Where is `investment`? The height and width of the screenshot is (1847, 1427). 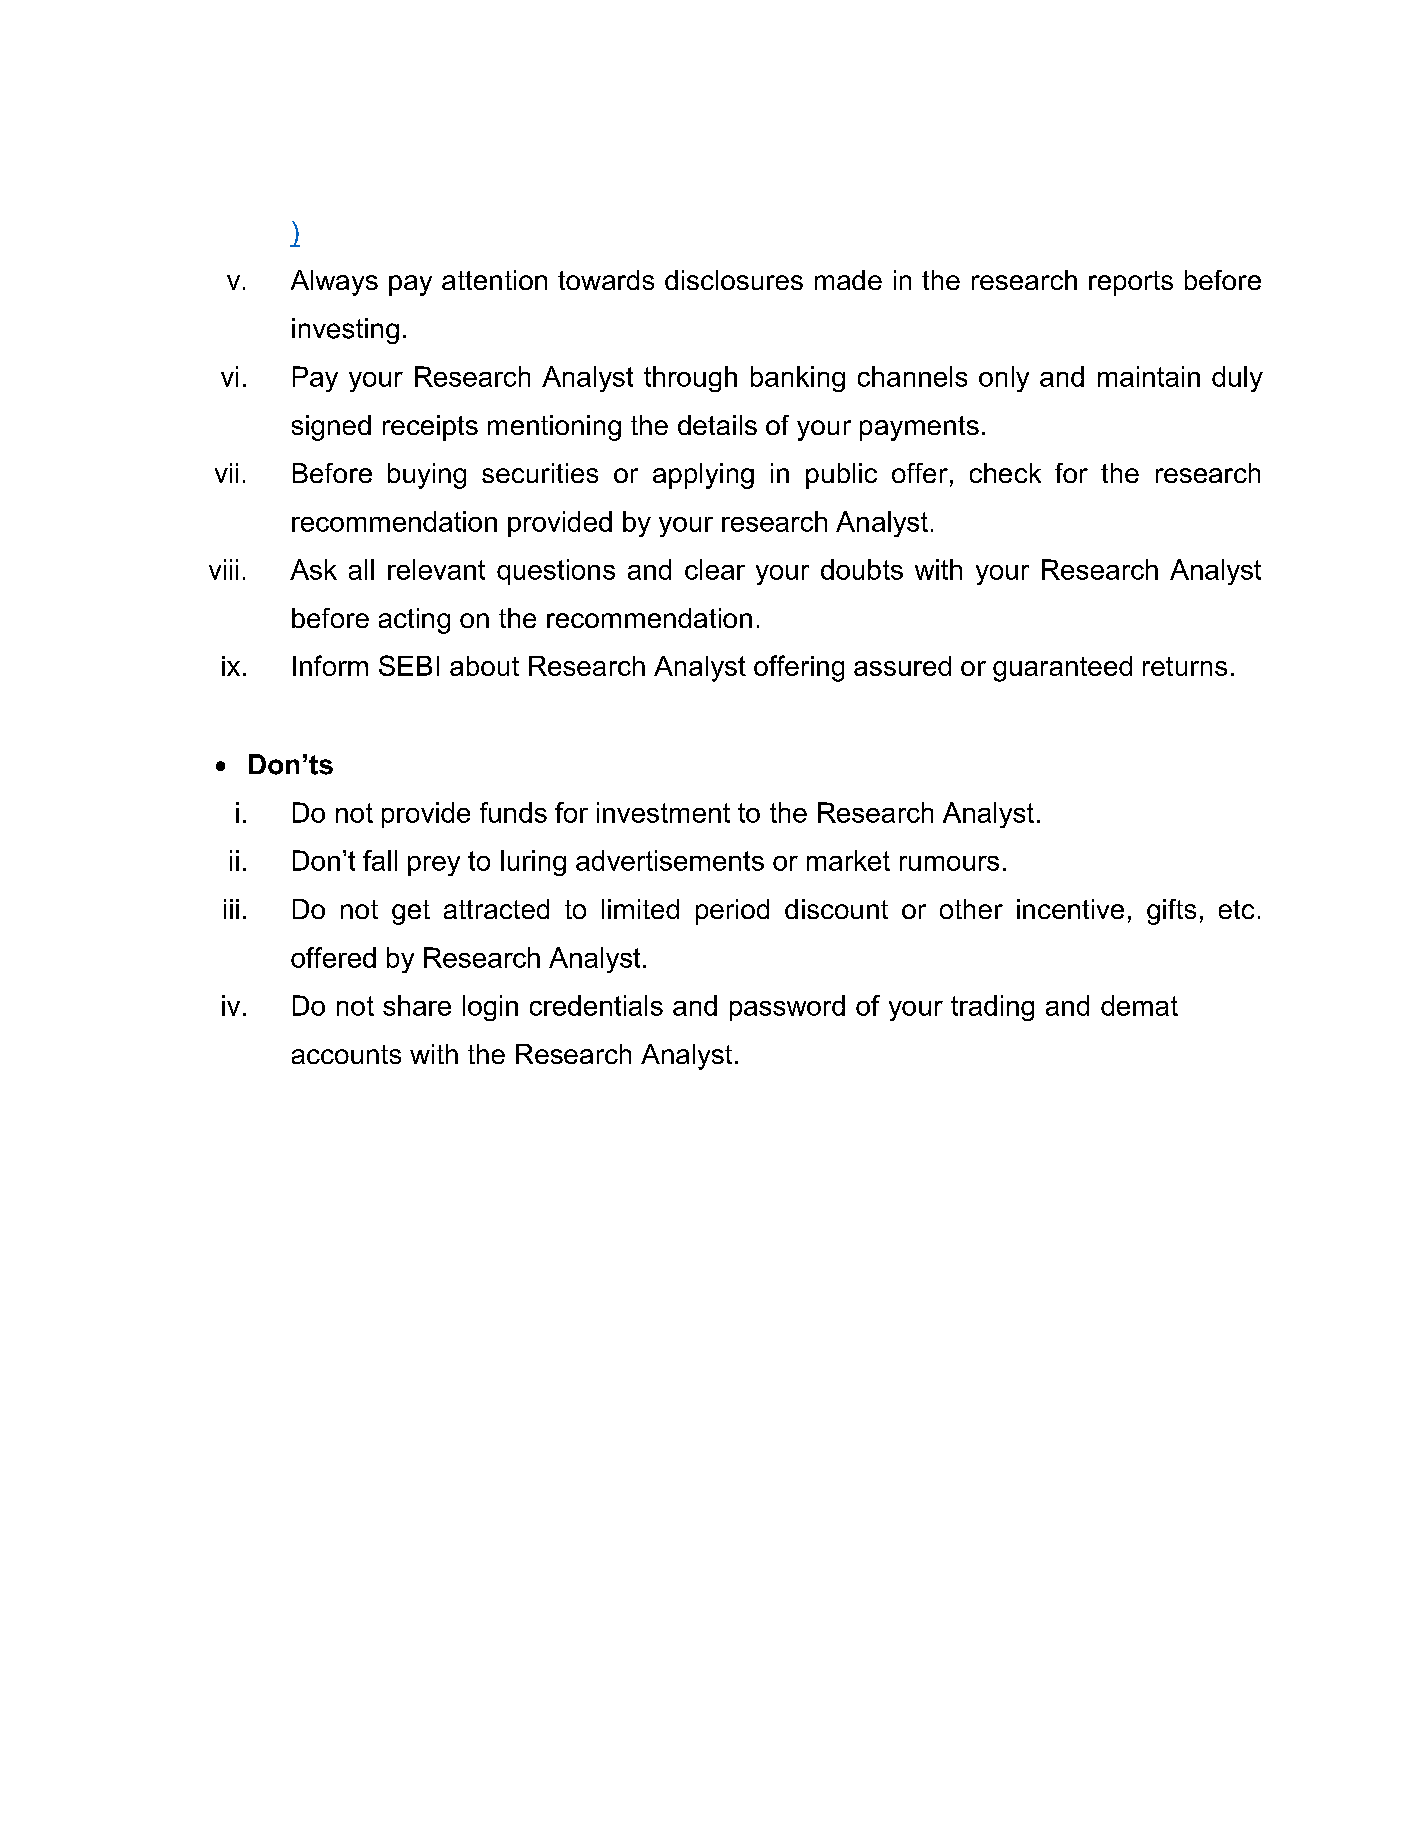 investment is located at coordinates (663, 812).
